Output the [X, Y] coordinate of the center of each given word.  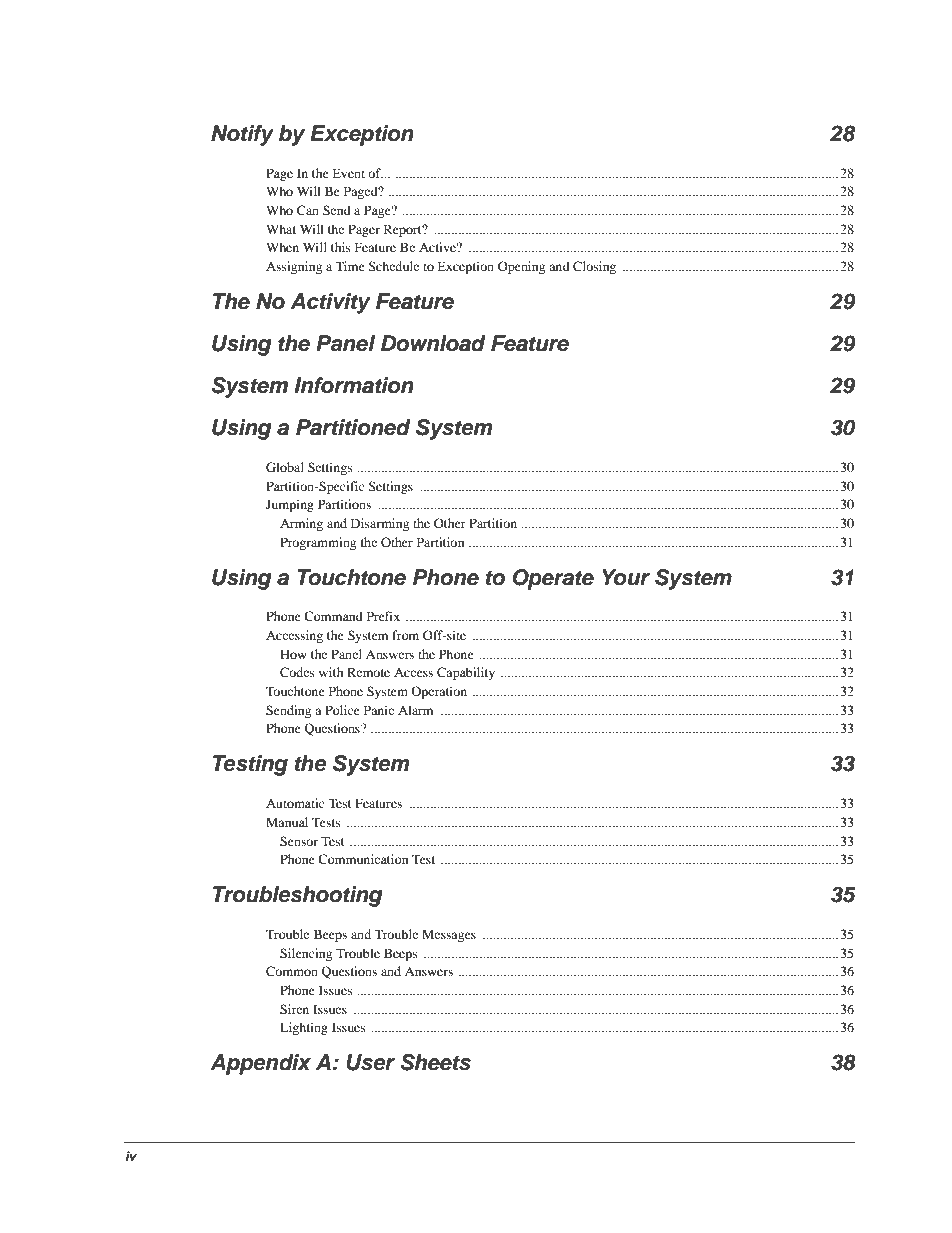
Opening [521, 267]
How [293, 654]
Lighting [304, 1028]
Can [308, 210]
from [405, 635]
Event [348, 173]
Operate [553, 579]
